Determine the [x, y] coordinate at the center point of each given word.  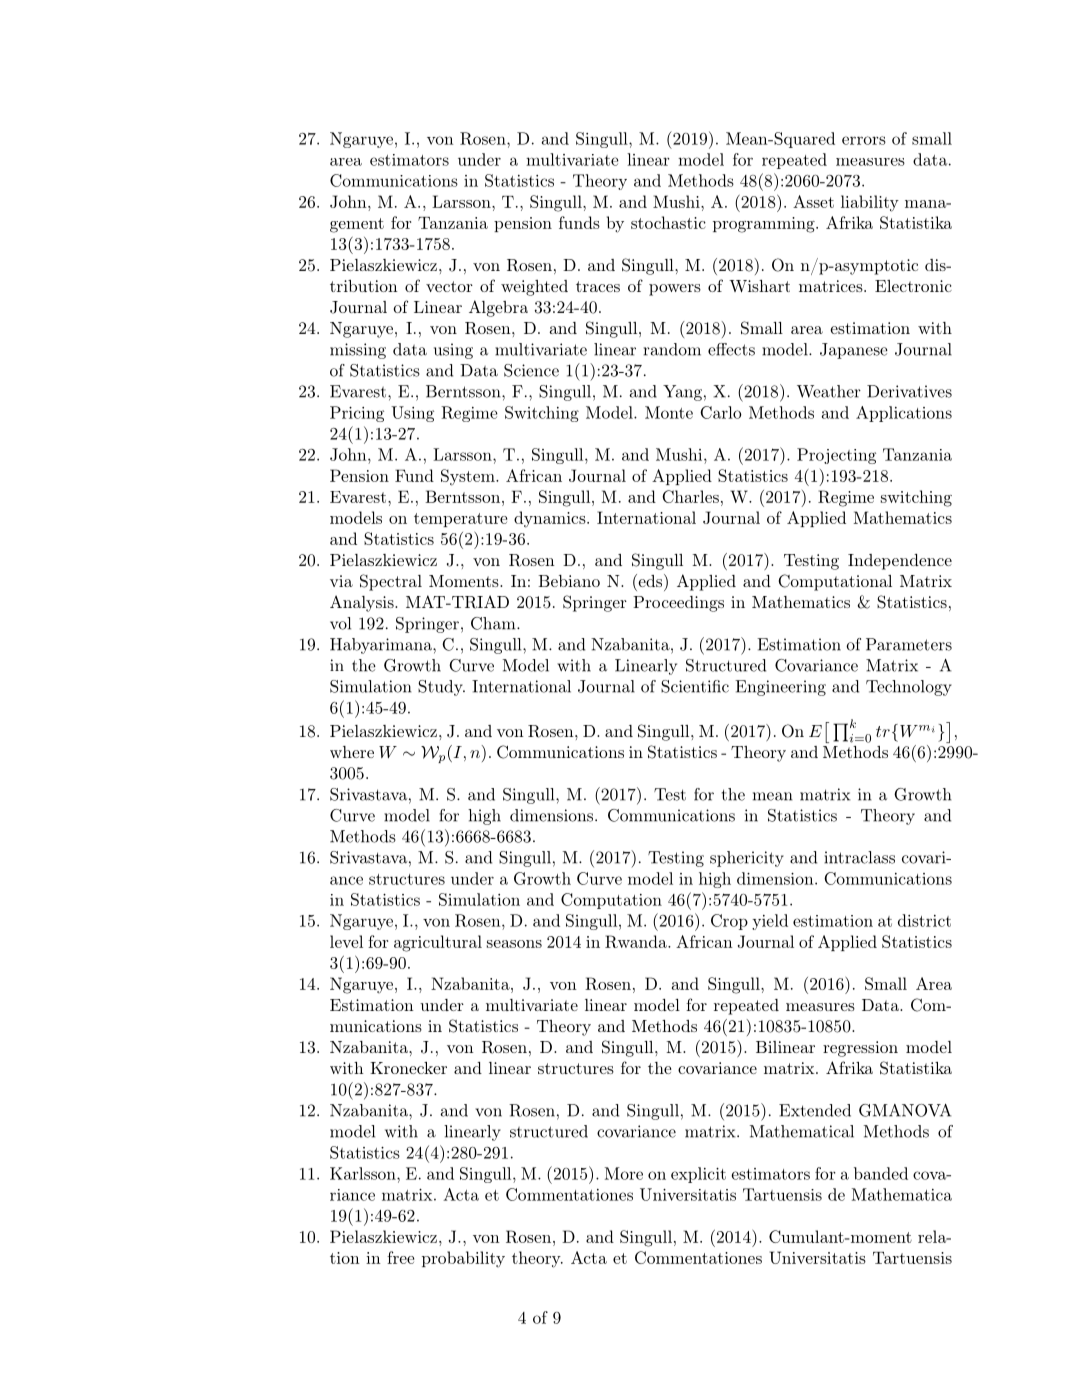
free [400, 1257]
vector [449, 286]
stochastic [668, 222]
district [924, 920]
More [624, 1173]
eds [649, 580]
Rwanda [637, 941]
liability [870, 203]
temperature [460, 520]
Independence [900, 562]
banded [881, 1173]
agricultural [438, 943]
